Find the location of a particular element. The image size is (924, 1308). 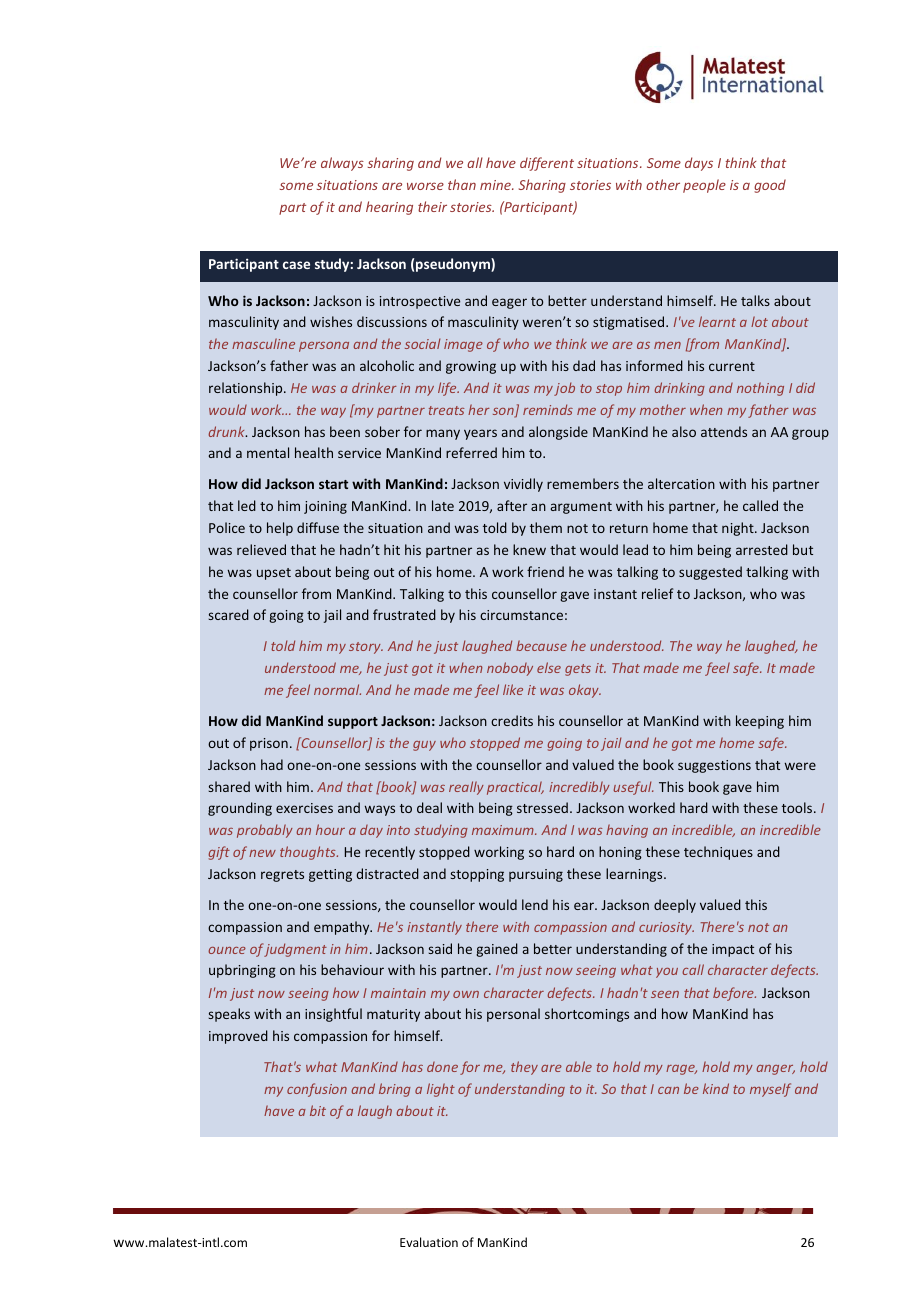

pursuing is located at coordinates (536, 875).
